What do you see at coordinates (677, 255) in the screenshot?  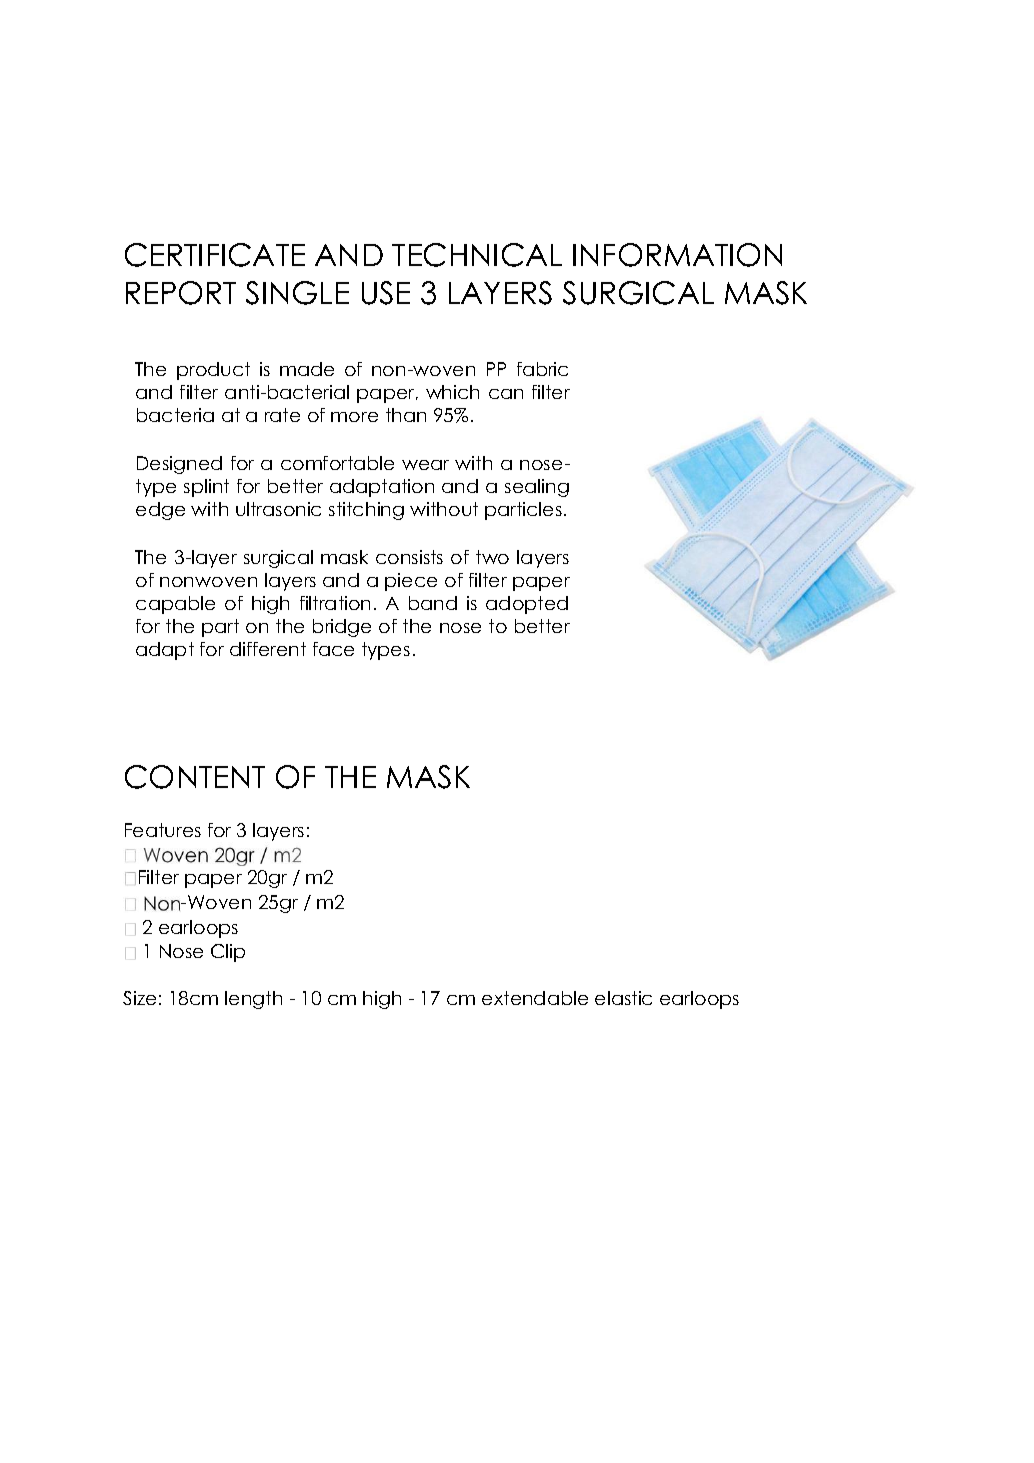 I see `INFORMATION` at bounding box center [677, 255].
